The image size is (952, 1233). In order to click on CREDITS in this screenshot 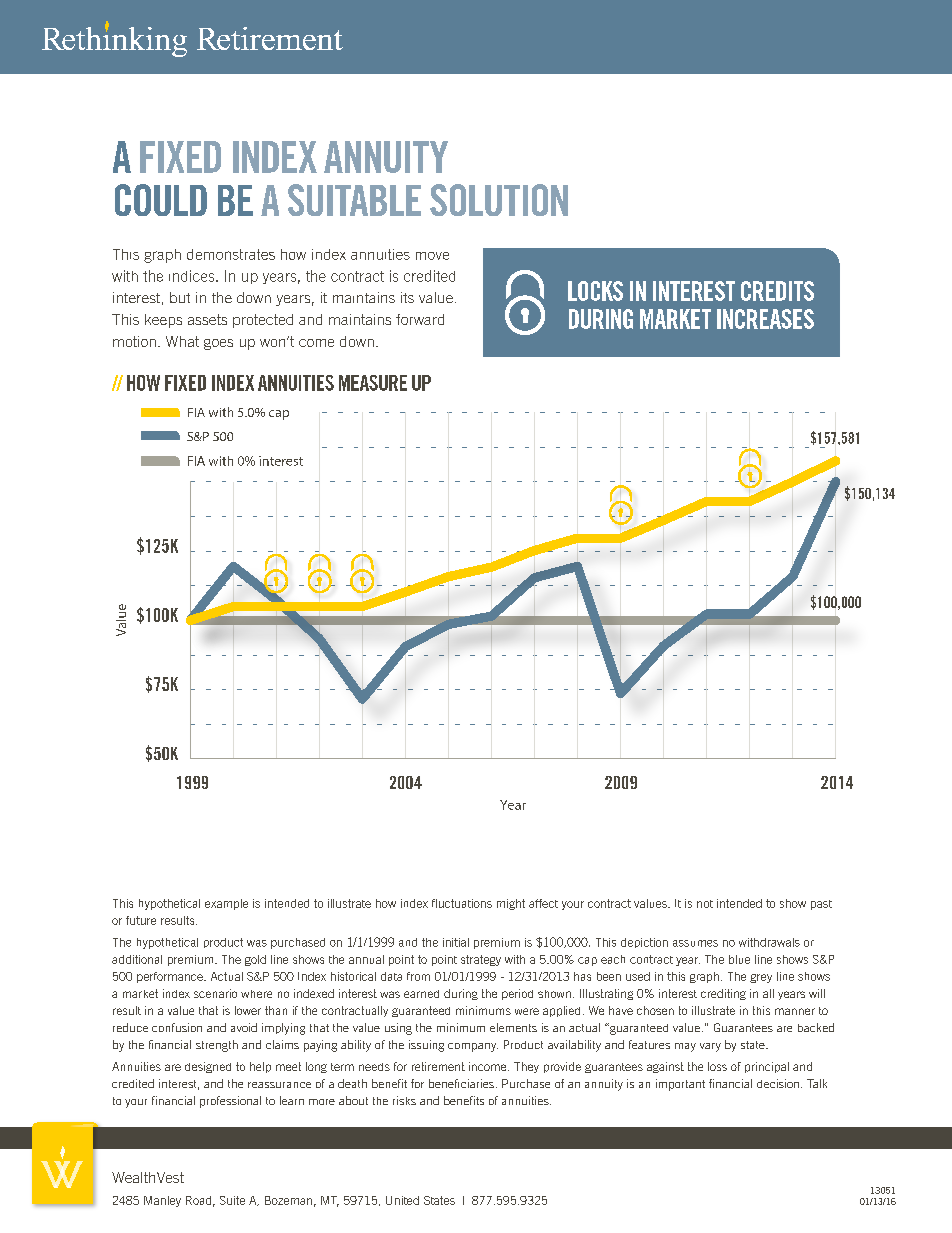, I will do `click(777, 291)`.
